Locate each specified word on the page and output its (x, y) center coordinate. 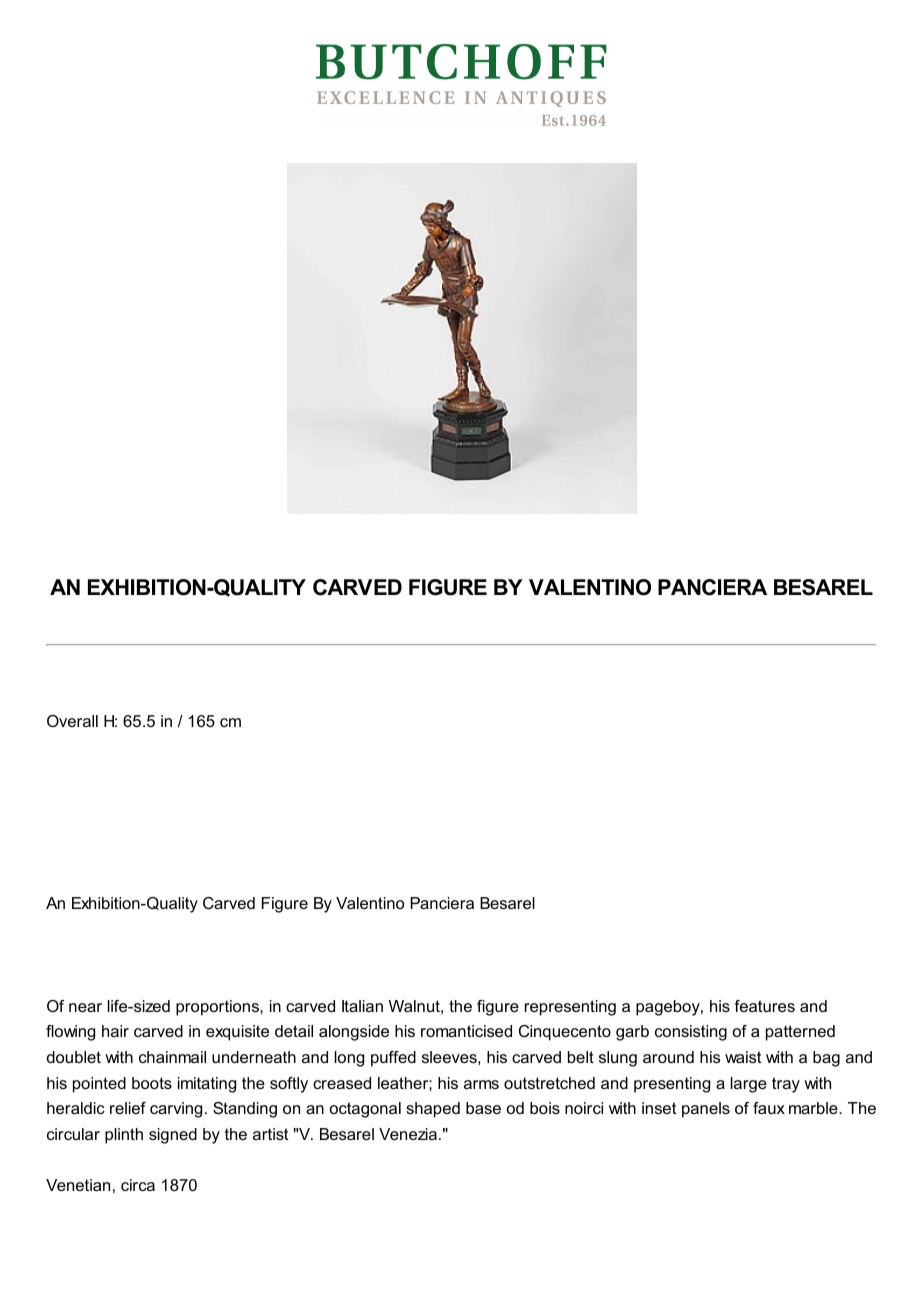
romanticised (466, 1031)
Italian (362, 1006)
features (764, 1006)
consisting (691, 1033)
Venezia (408, 1134)
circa (138, 1185)
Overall (72, 721)
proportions (218, 1008)
